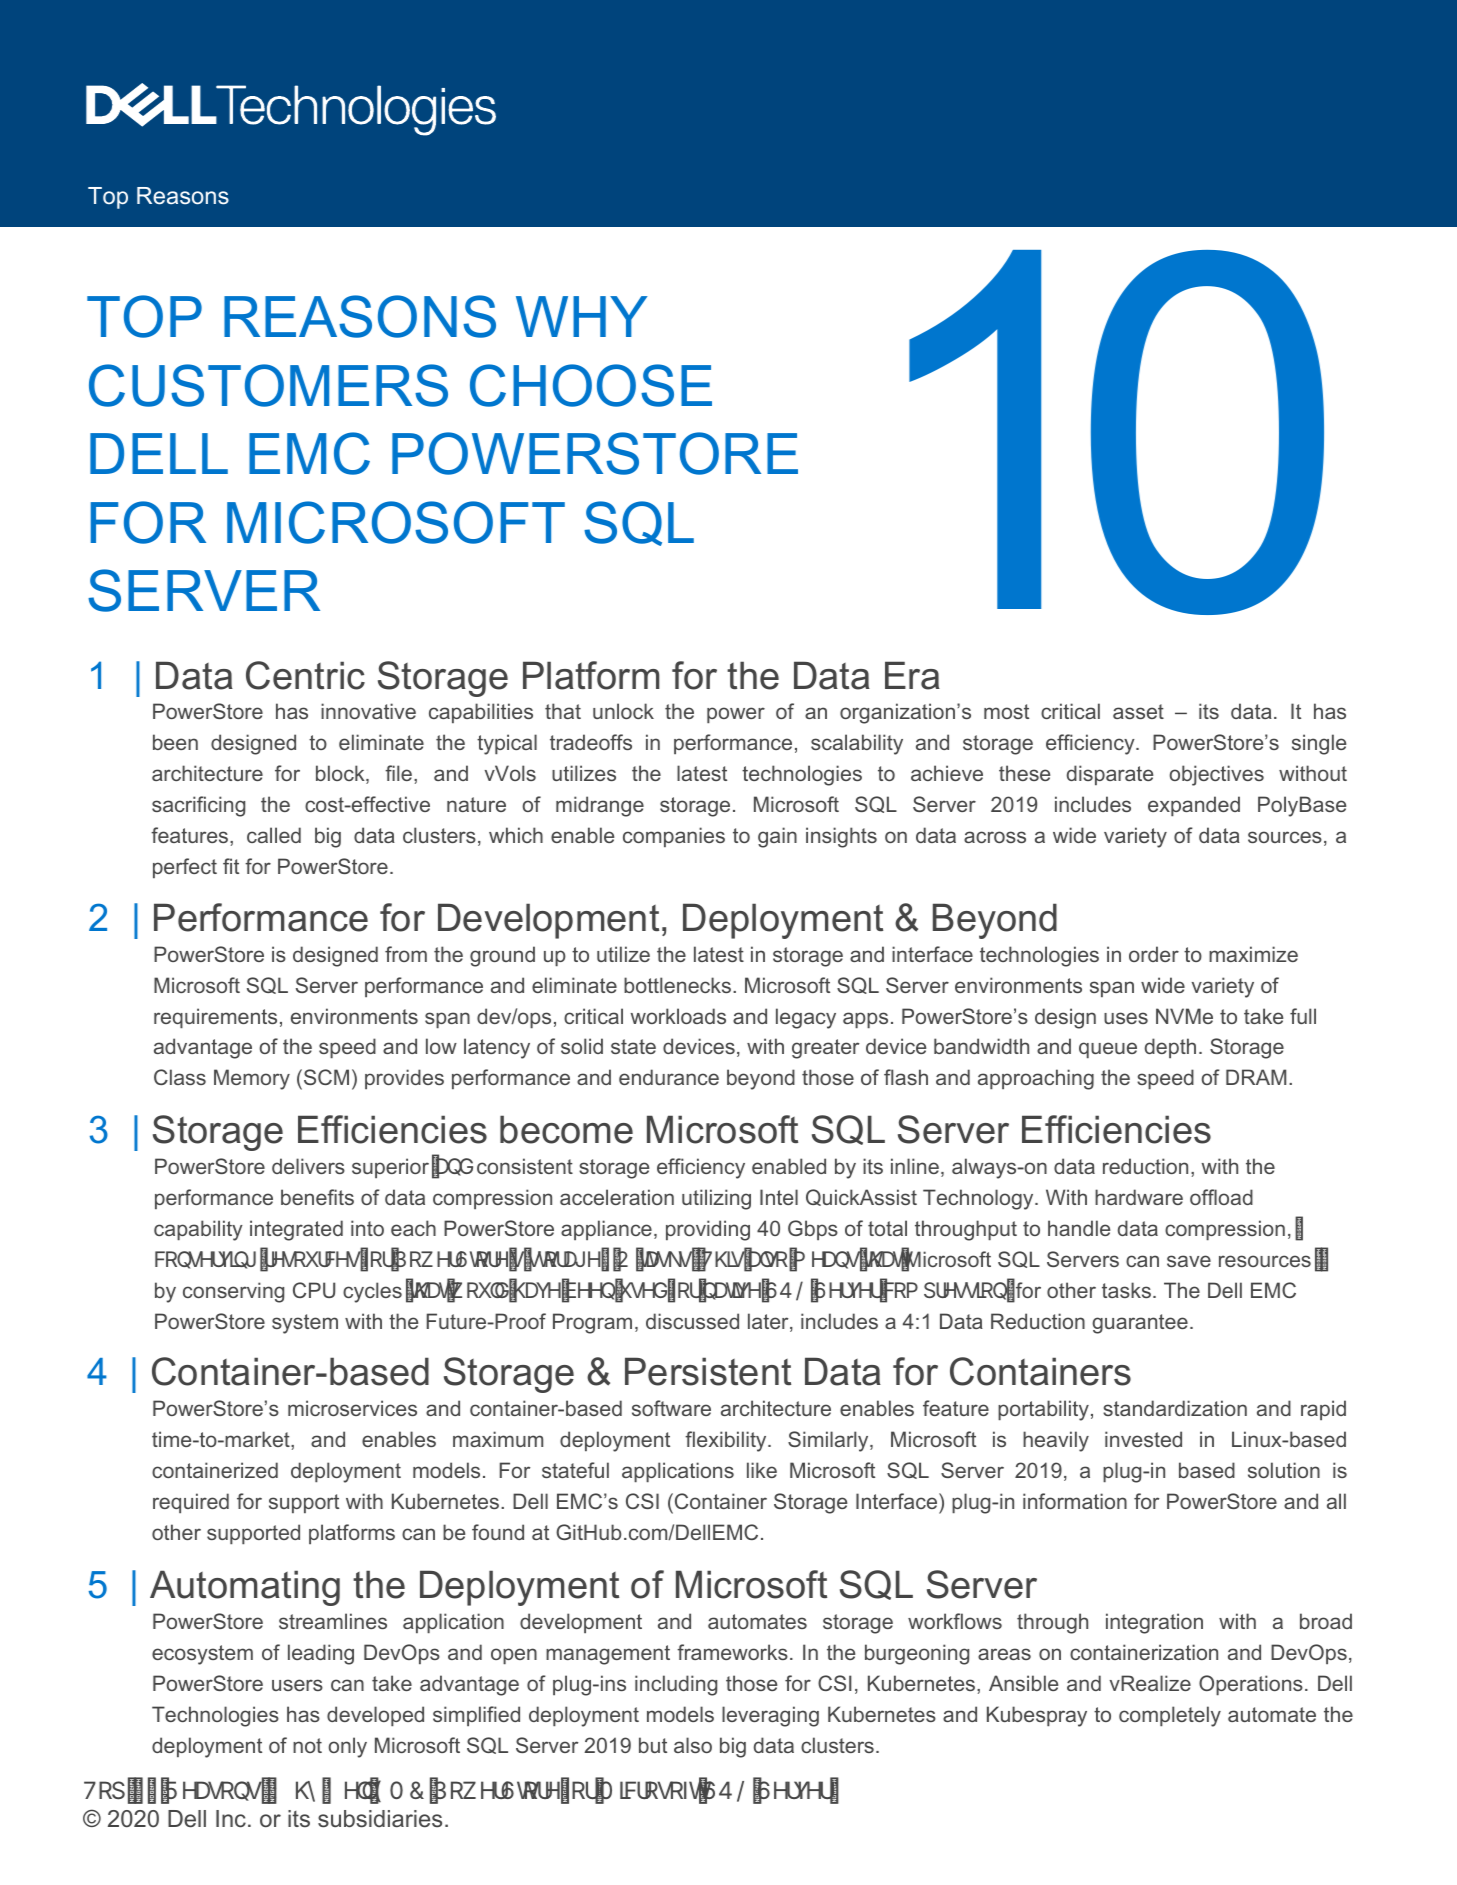 Image resolution: width=1457 pixels, height=1885 pixels. Describe the element at coordinates (268, 385) in the document. I see `CUSTOMERS` at that location.
